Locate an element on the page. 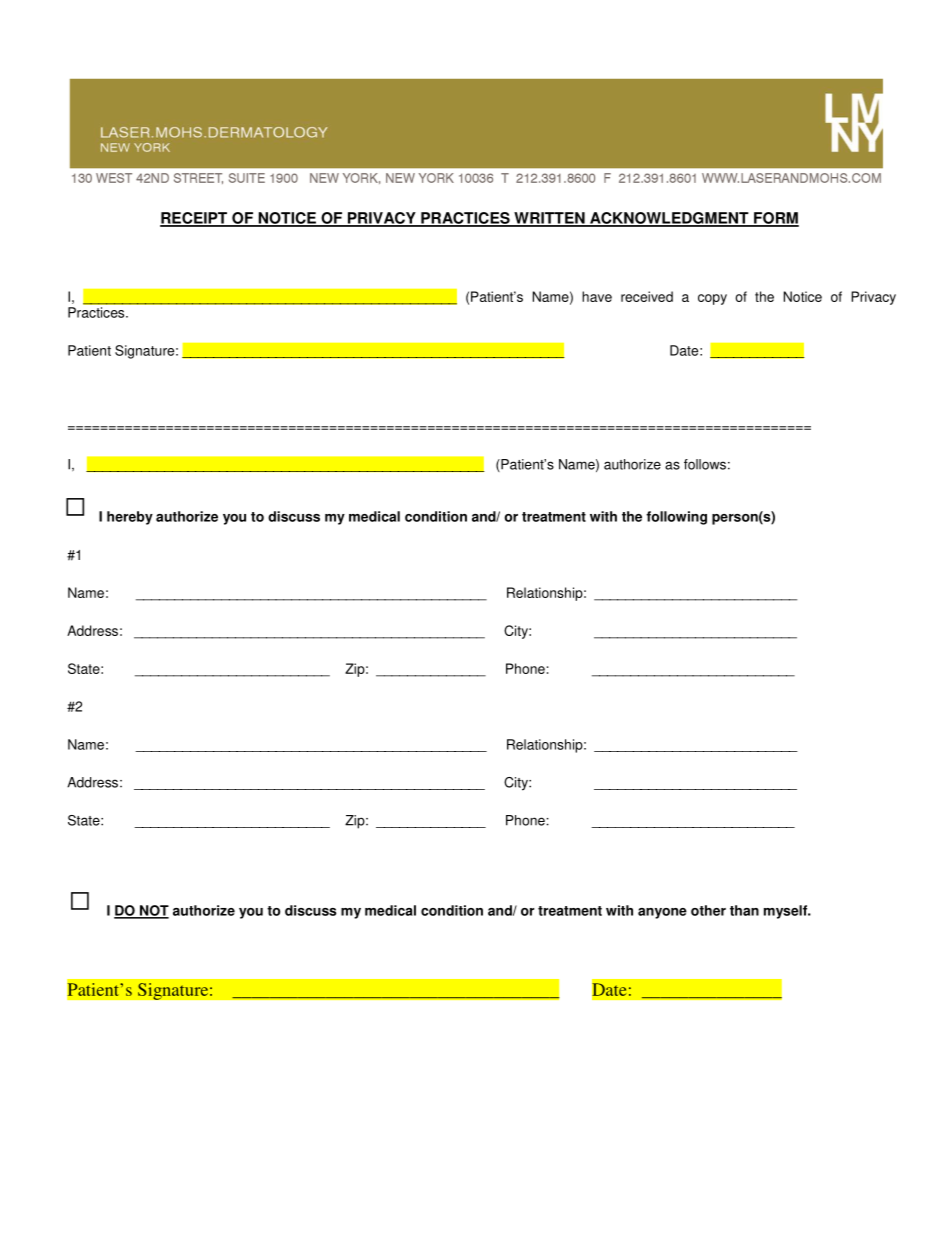  anyone is located at coordinates (662, 913).
